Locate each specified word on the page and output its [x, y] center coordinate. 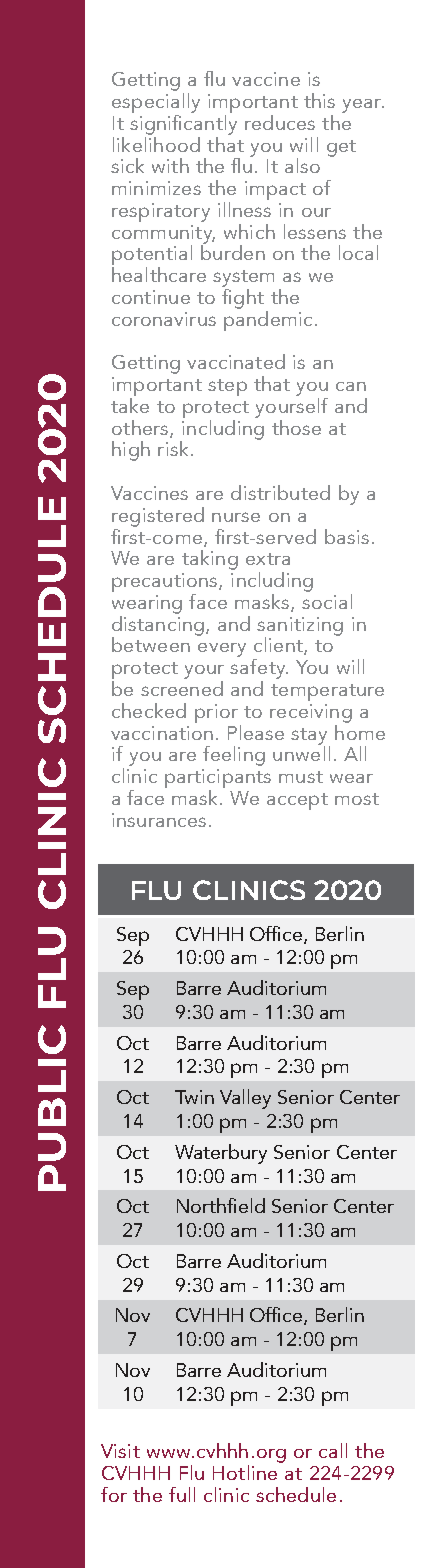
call [333, 1450]
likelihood [156, 143]
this [319, 100]
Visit [120, 1451]
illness [244, 208]
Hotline [245, 1472]
